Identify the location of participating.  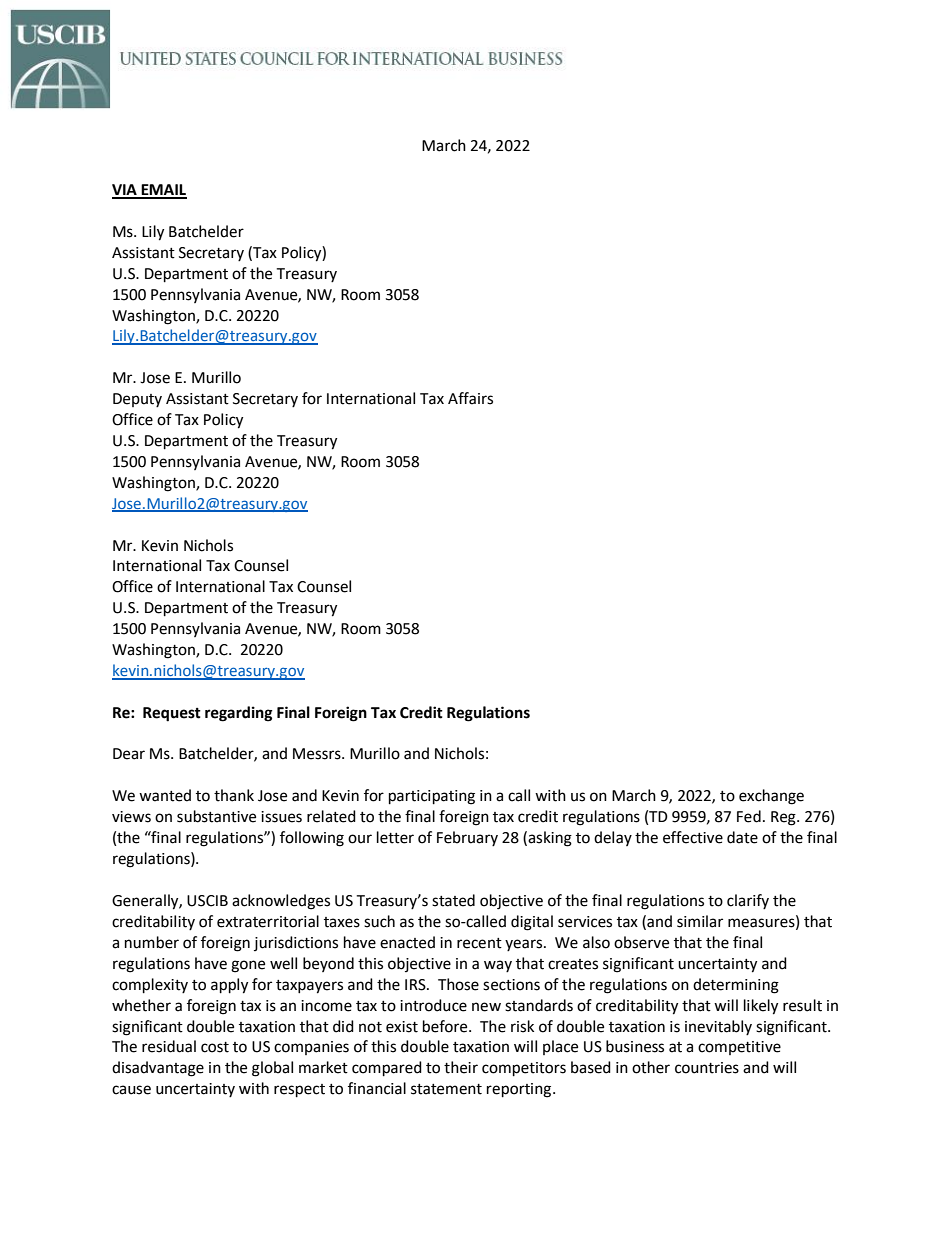
(432, 797).
